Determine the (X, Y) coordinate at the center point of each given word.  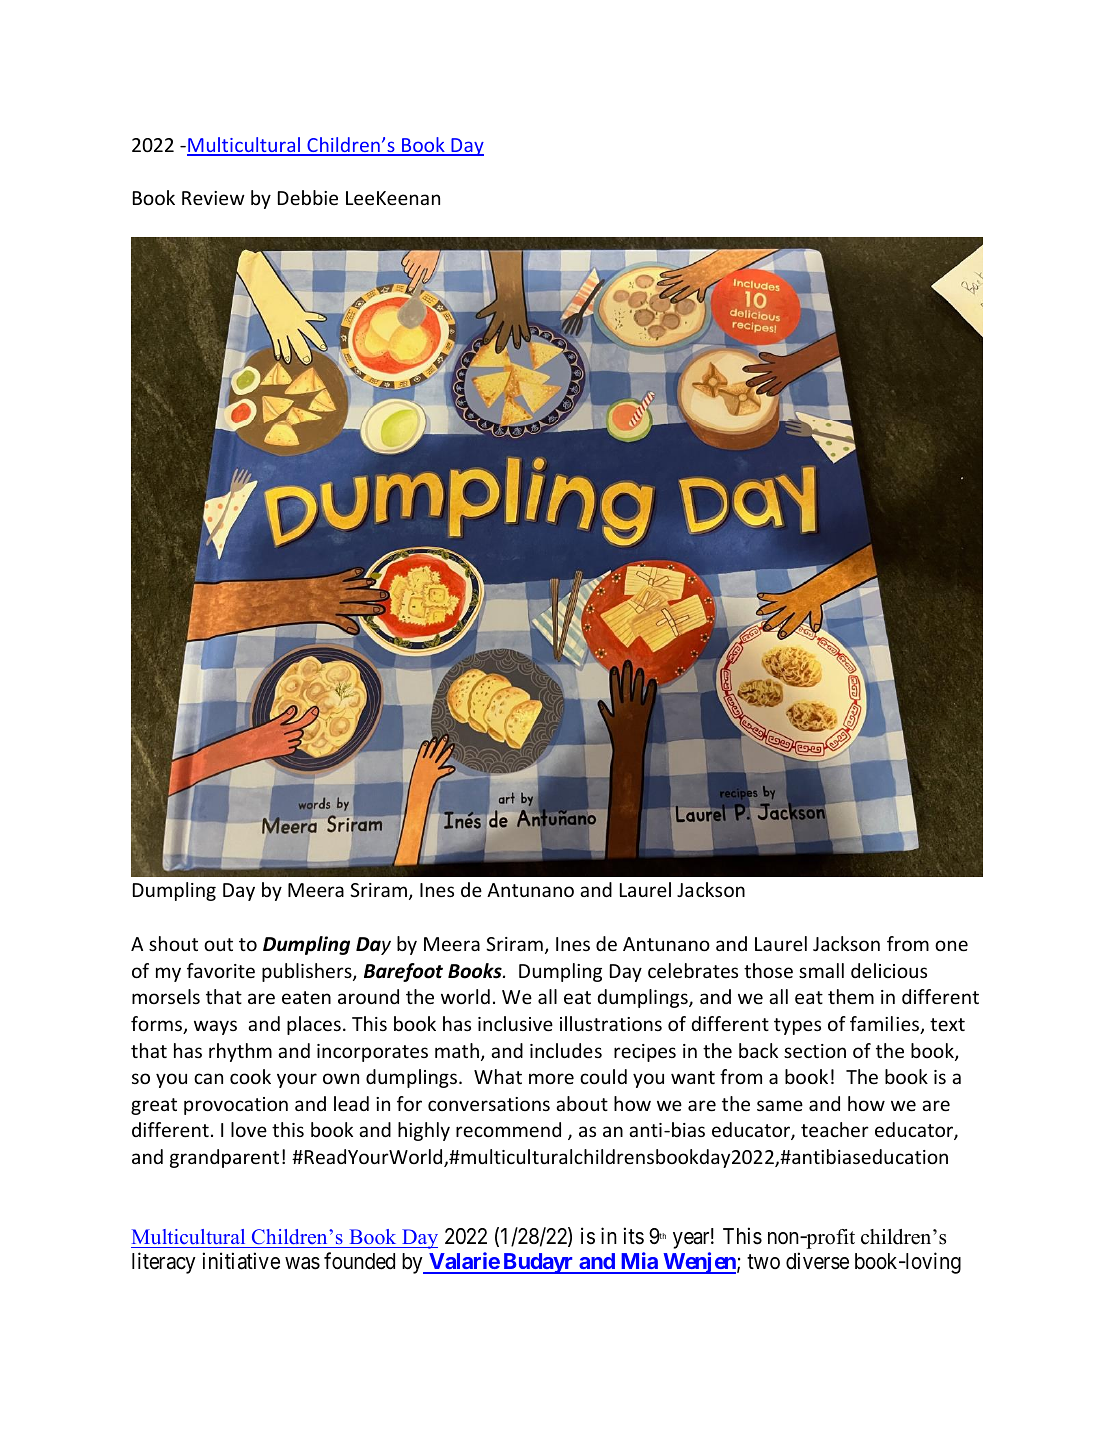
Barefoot (403, 972)
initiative (241, 1261)
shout (173, 943)
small (821, 970)
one (951, 945)
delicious (889, 970)
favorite (221, 970)
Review (213, 198)
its (634, 1236)
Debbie (308, 197)
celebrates (693, 970)
